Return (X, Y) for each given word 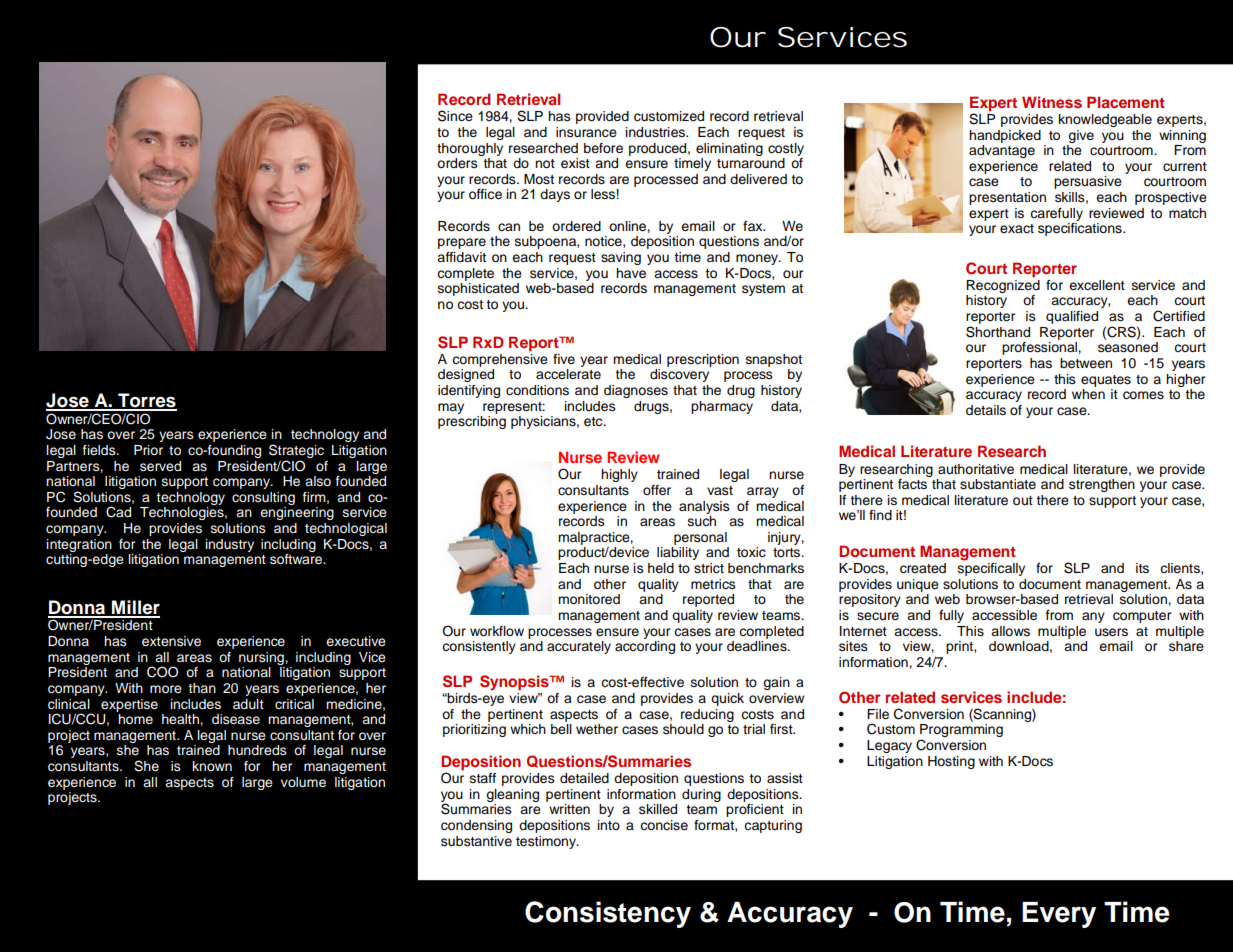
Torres (146, 401)
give (1081, 136)
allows (1010, 631)
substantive (476, 841)
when (1088, 394)
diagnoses (636, 391)
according (645, 647)
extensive (171, 641)
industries (657, 132)
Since (455, 116)
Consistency (608, 914)
